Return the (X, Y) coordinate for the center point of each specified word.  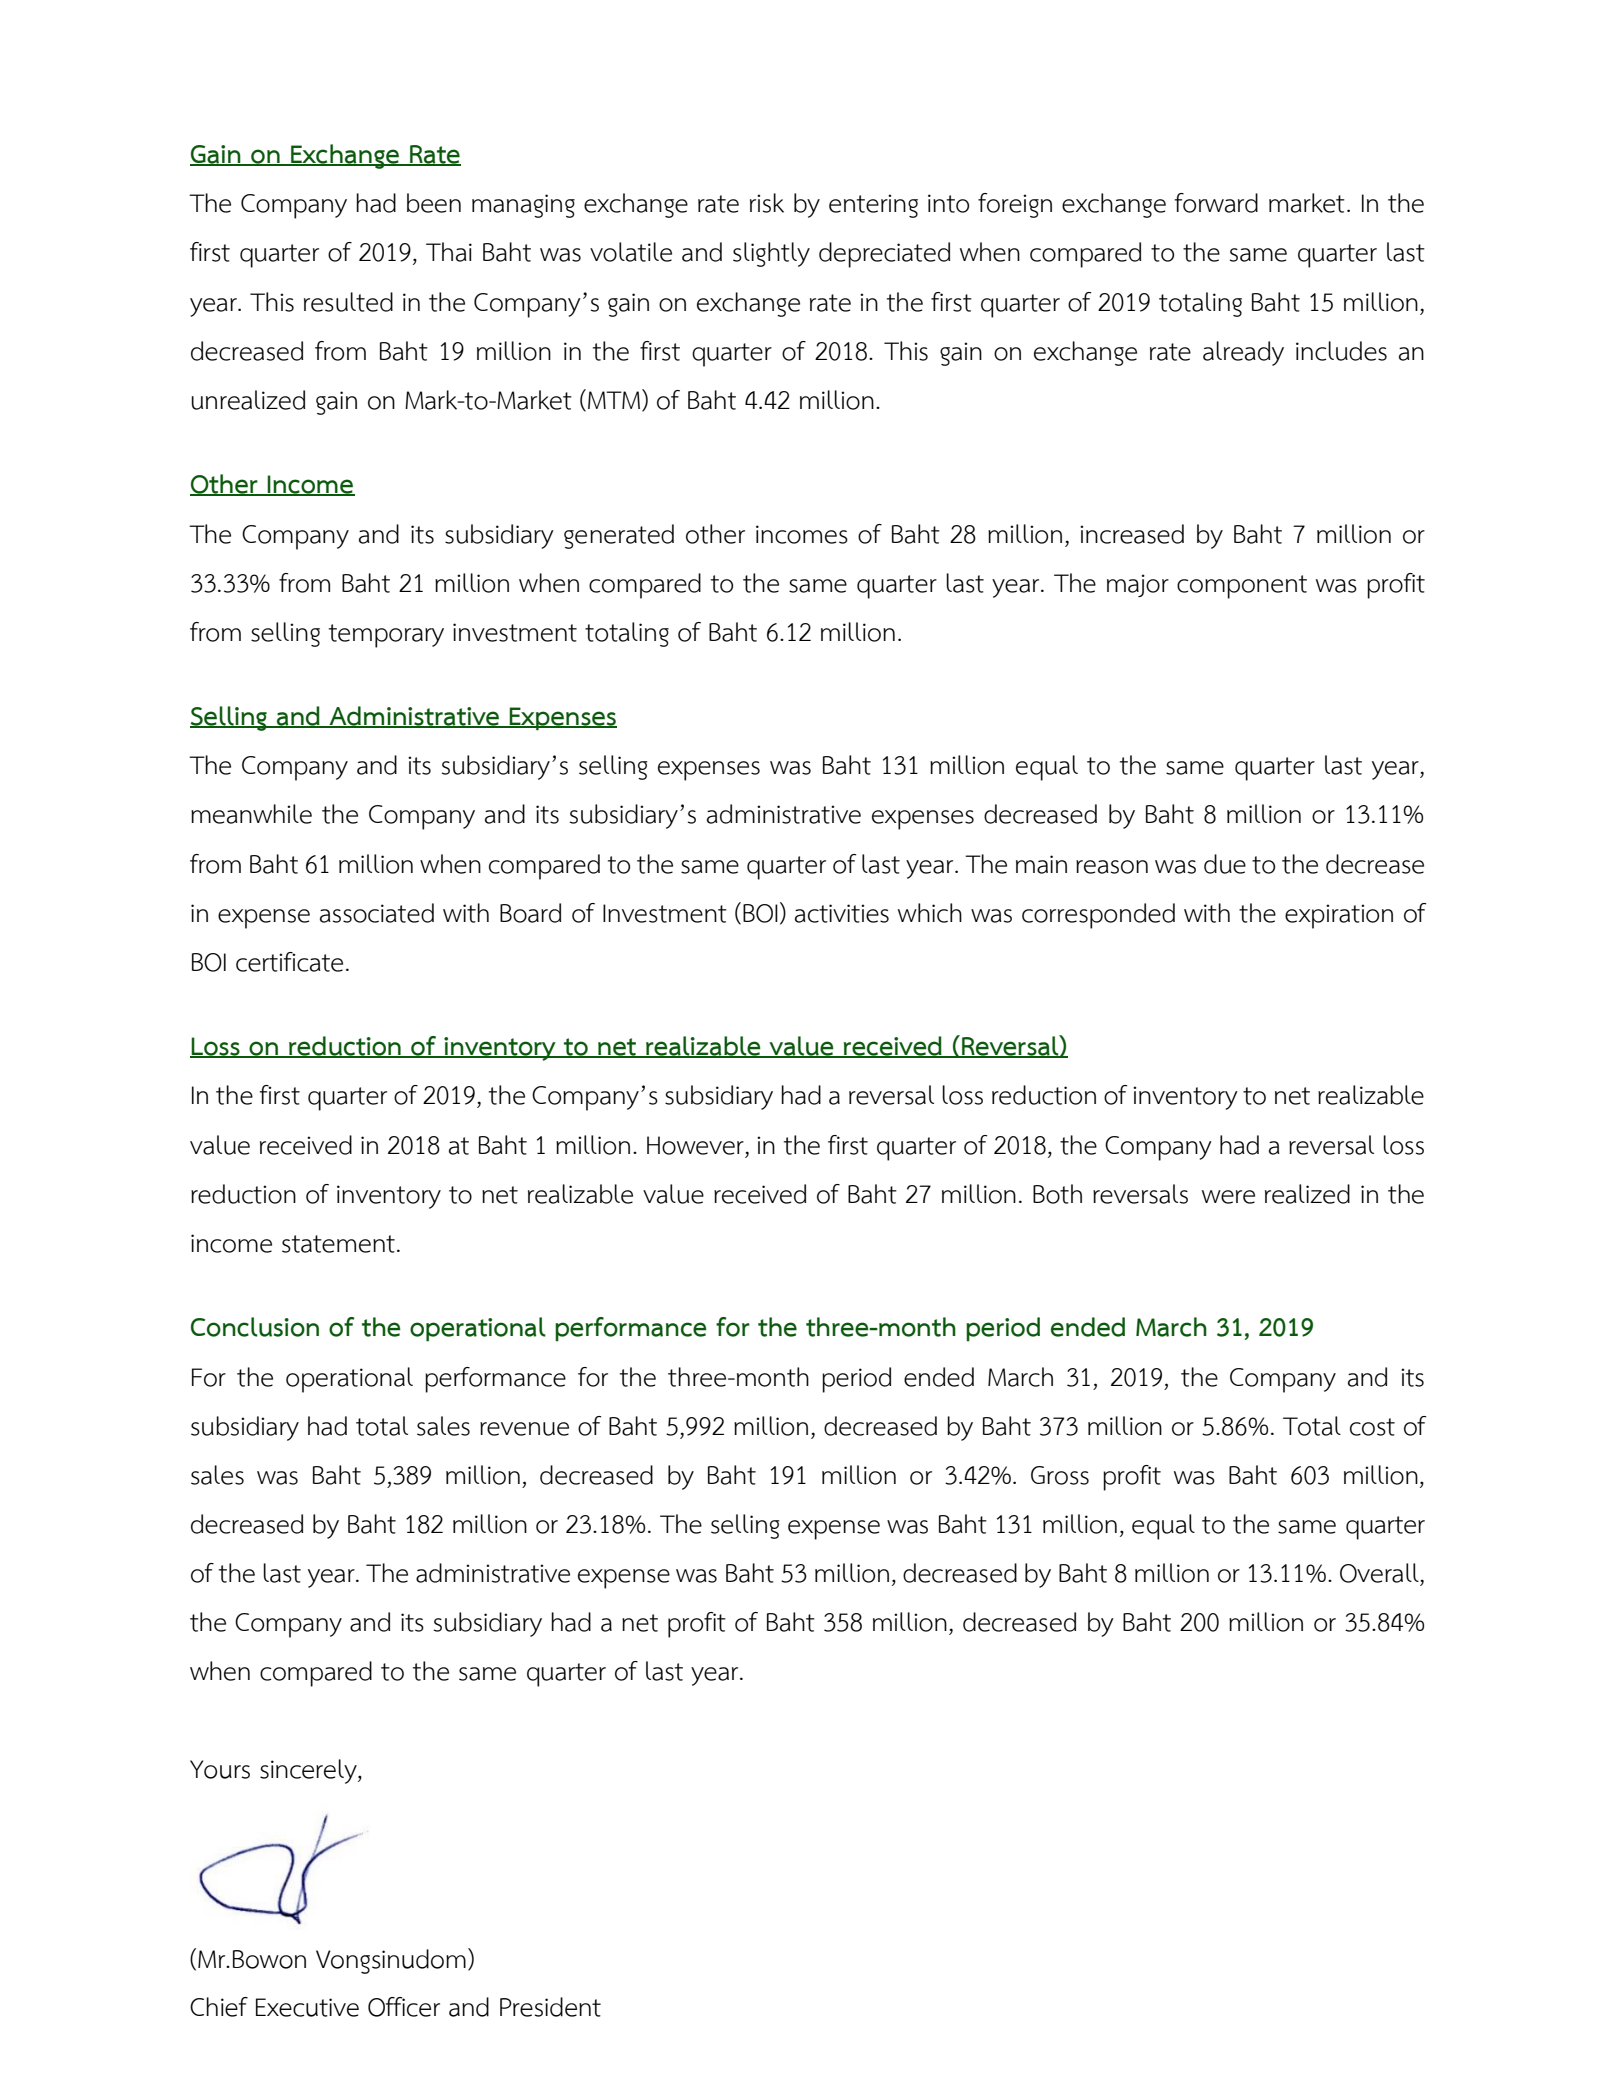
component (1242, 587)
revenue (524, 1429)
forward (1216, 203)
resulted (348, 302)
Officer (404, 2007)
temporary (386, 636)
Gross (1060, 1475)
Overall (1380, 1573)
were (1228, 1197)
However (696, 1145)
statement (338, 1244)
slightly (771, 254)
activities (842, 913)
